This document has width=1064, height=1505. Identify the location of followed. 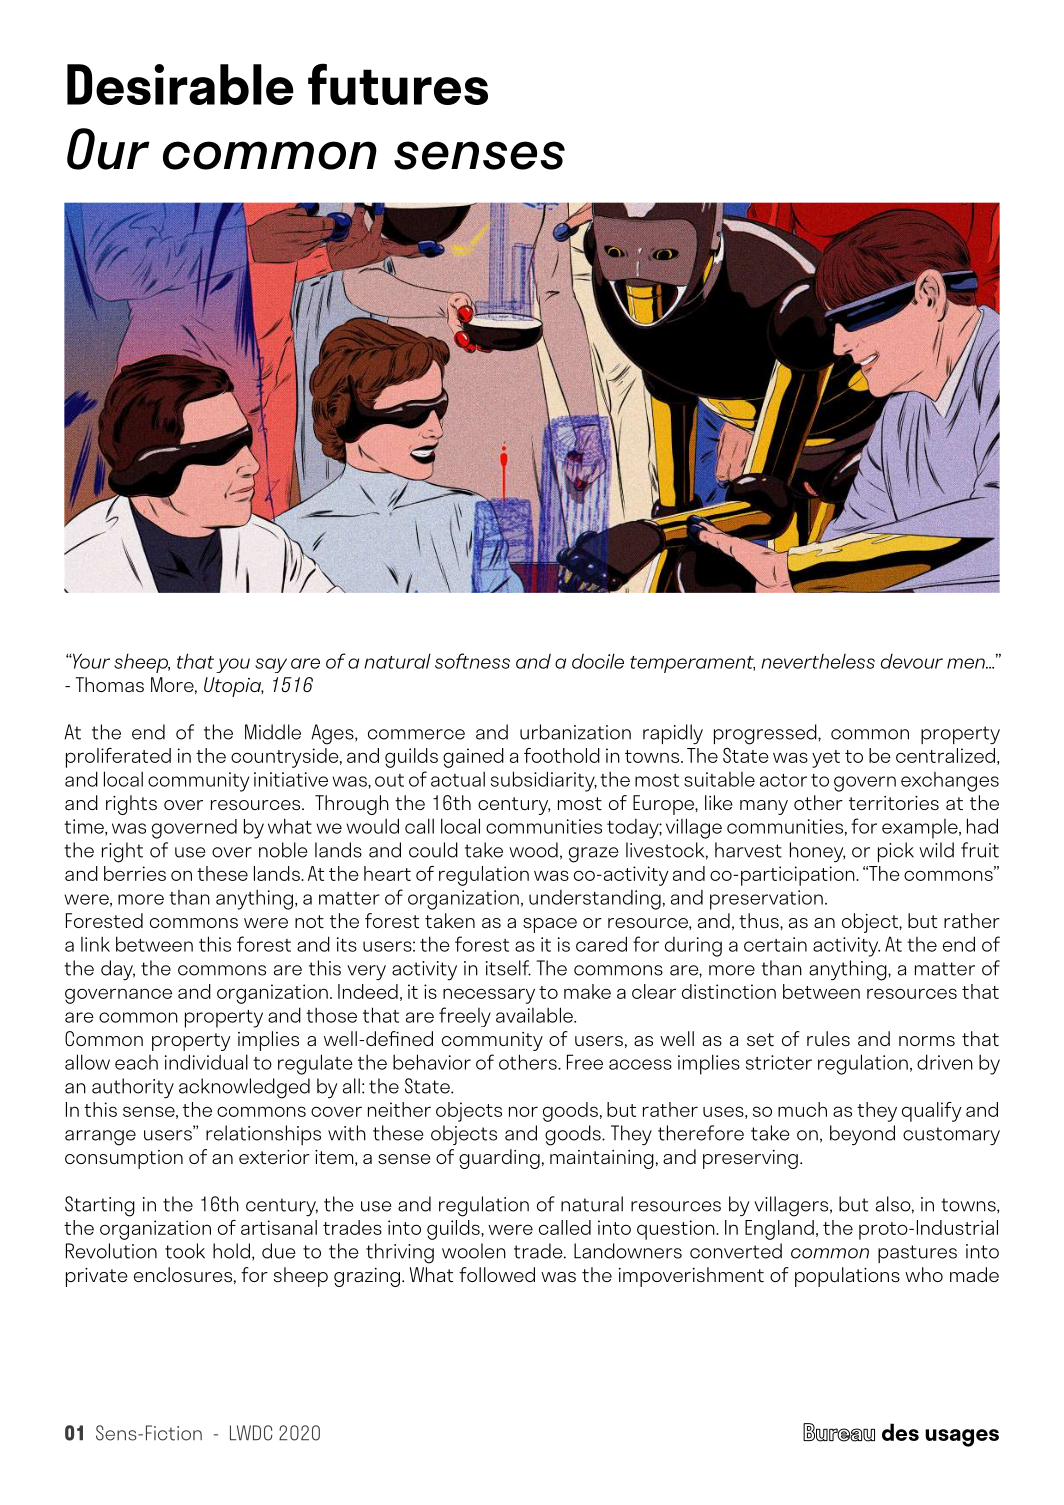
(497, 1274).
